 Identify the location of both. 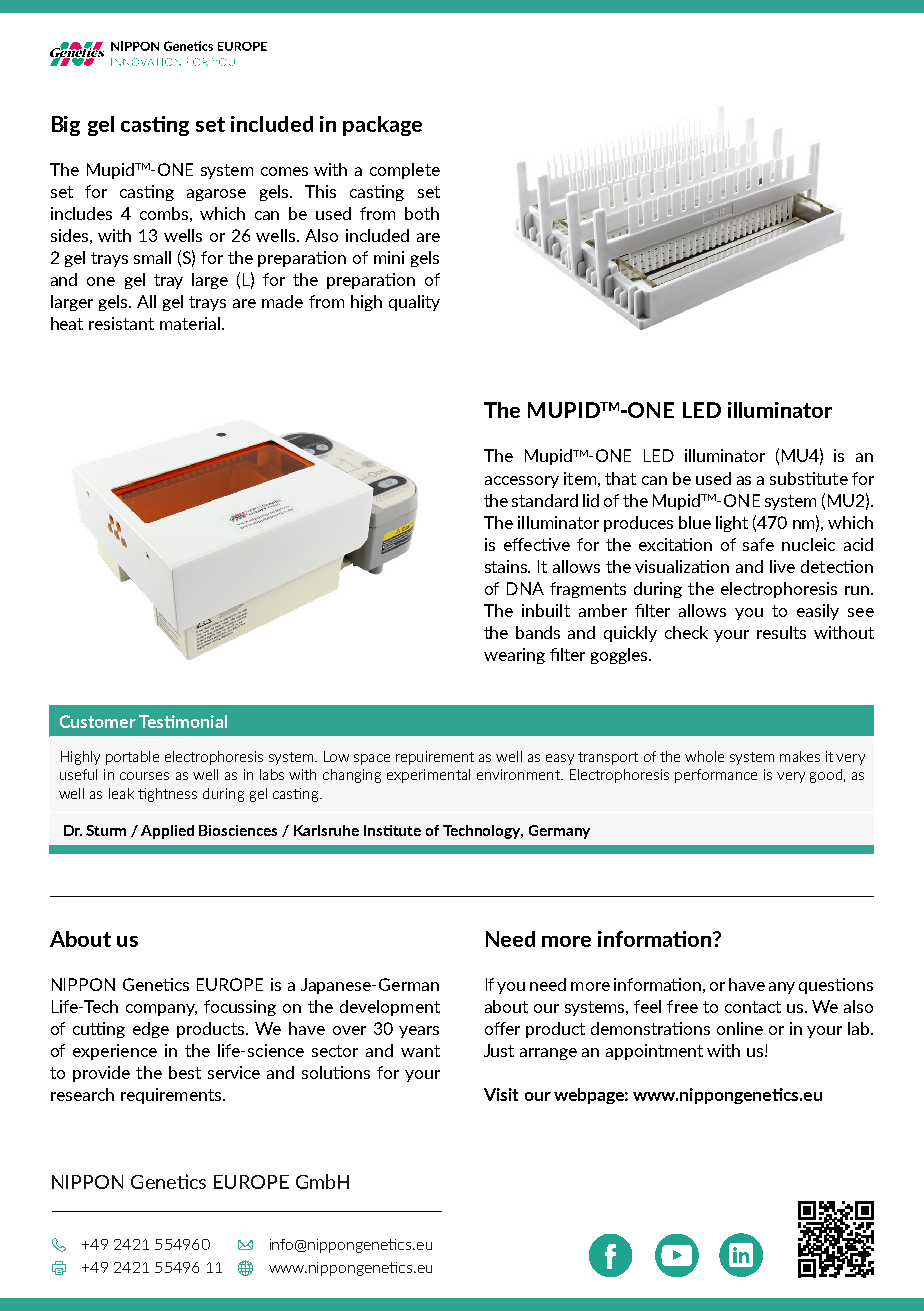
(422, 213).
